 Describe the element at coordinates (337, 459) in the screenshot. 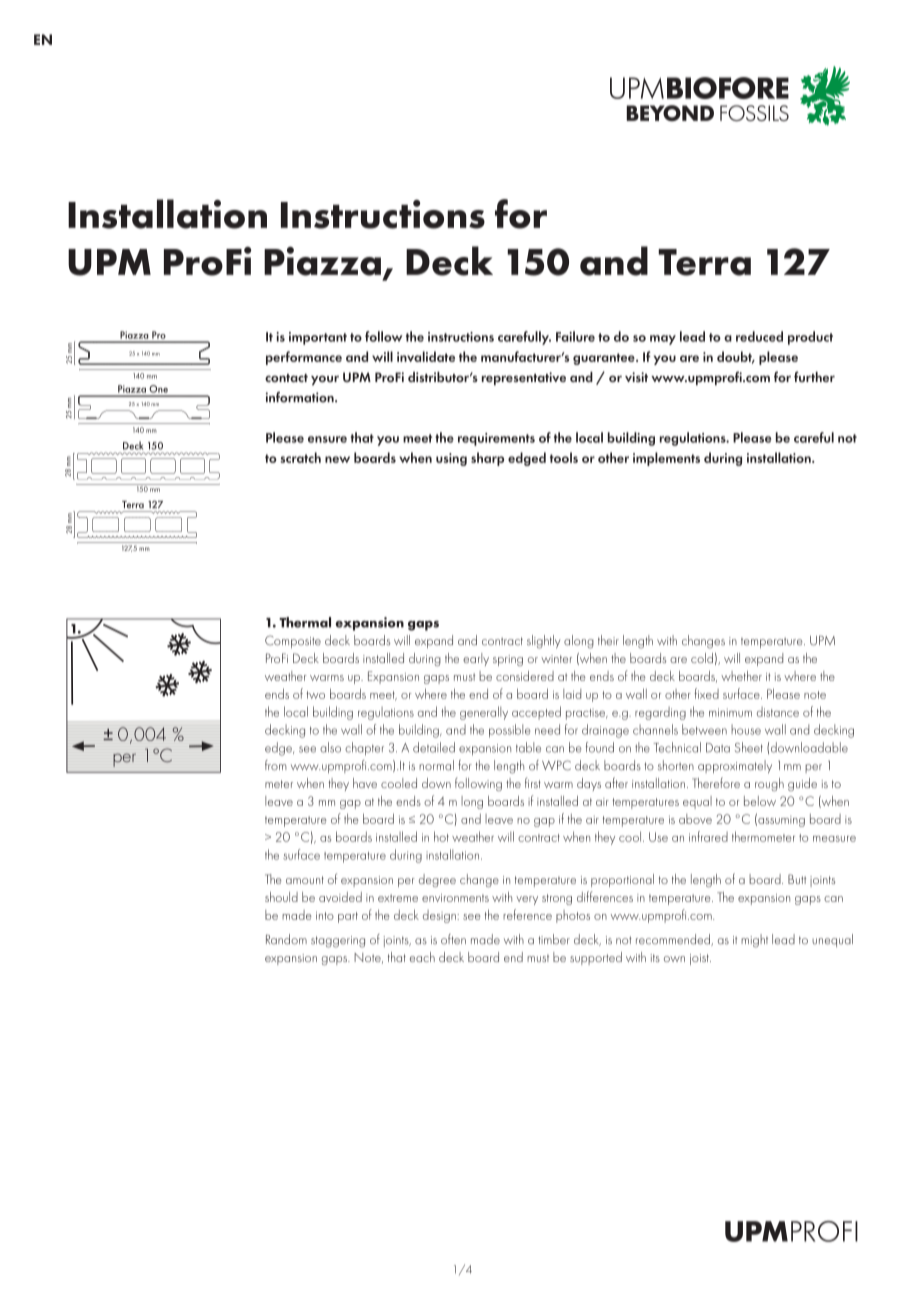

I see `new` at that location.
